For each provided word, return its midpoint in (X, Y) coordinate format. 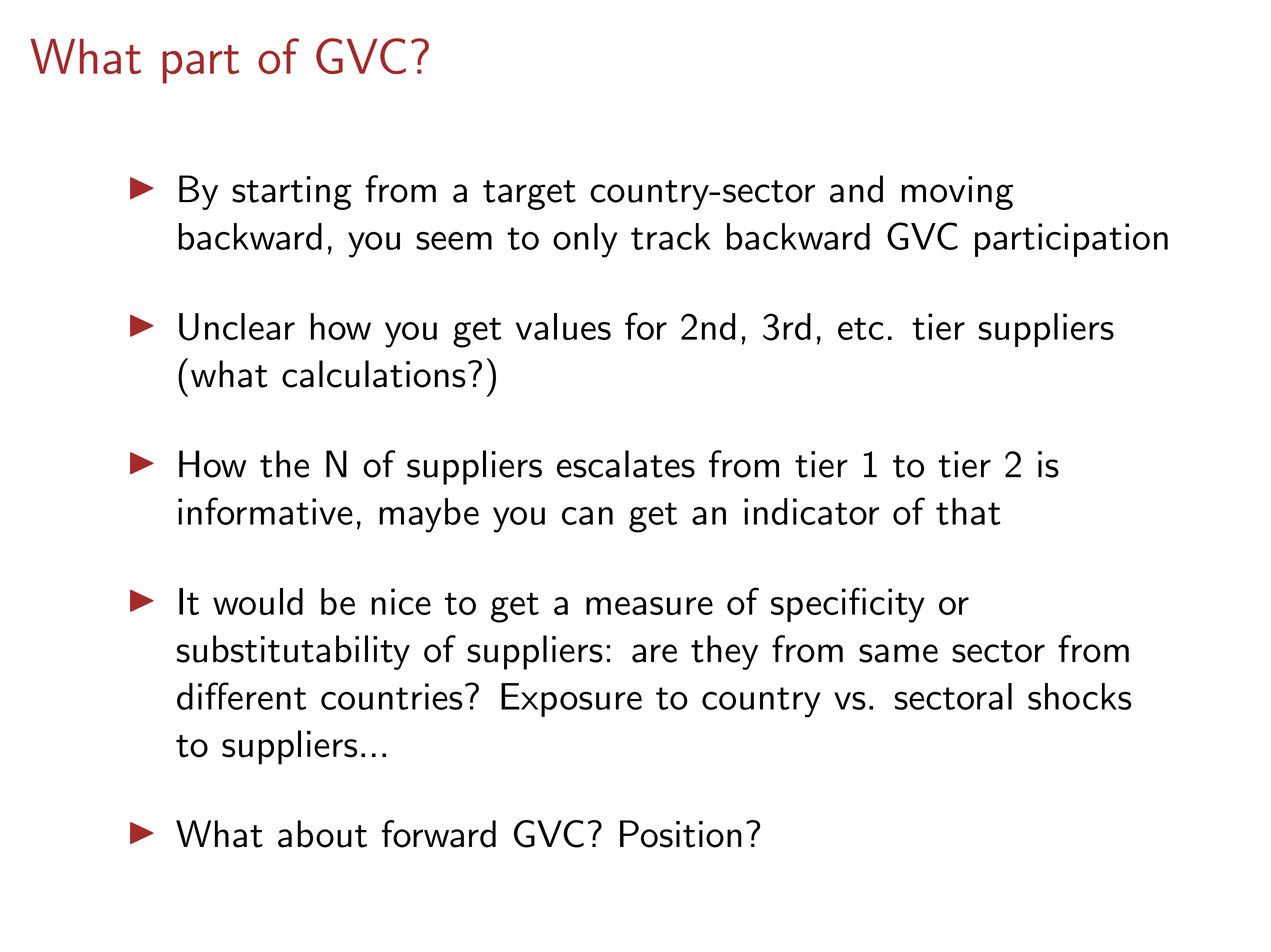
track (671, 236)
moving (957, 193)
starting (292, 193)
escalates (626, 464)
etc (861, 328)
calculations (374, 374)
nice (401, 601)
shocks (1080, 696)
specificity (848, 605)
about (322, 834)
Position (681, 834)
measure (649, 606)
